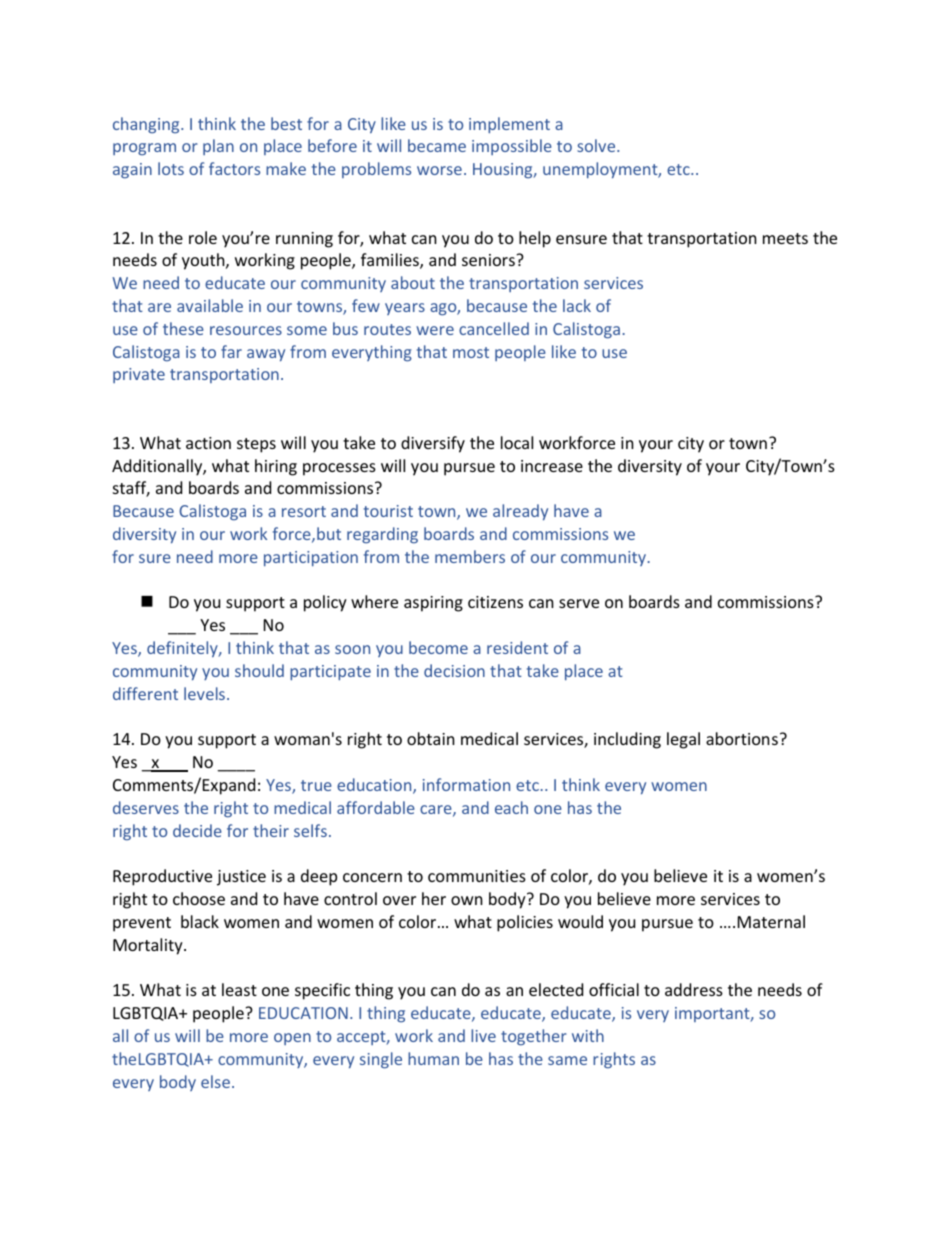 Image resolution: width=952 pixels, height=1233 pixels. I want to click on plan, so click(218, 147).
